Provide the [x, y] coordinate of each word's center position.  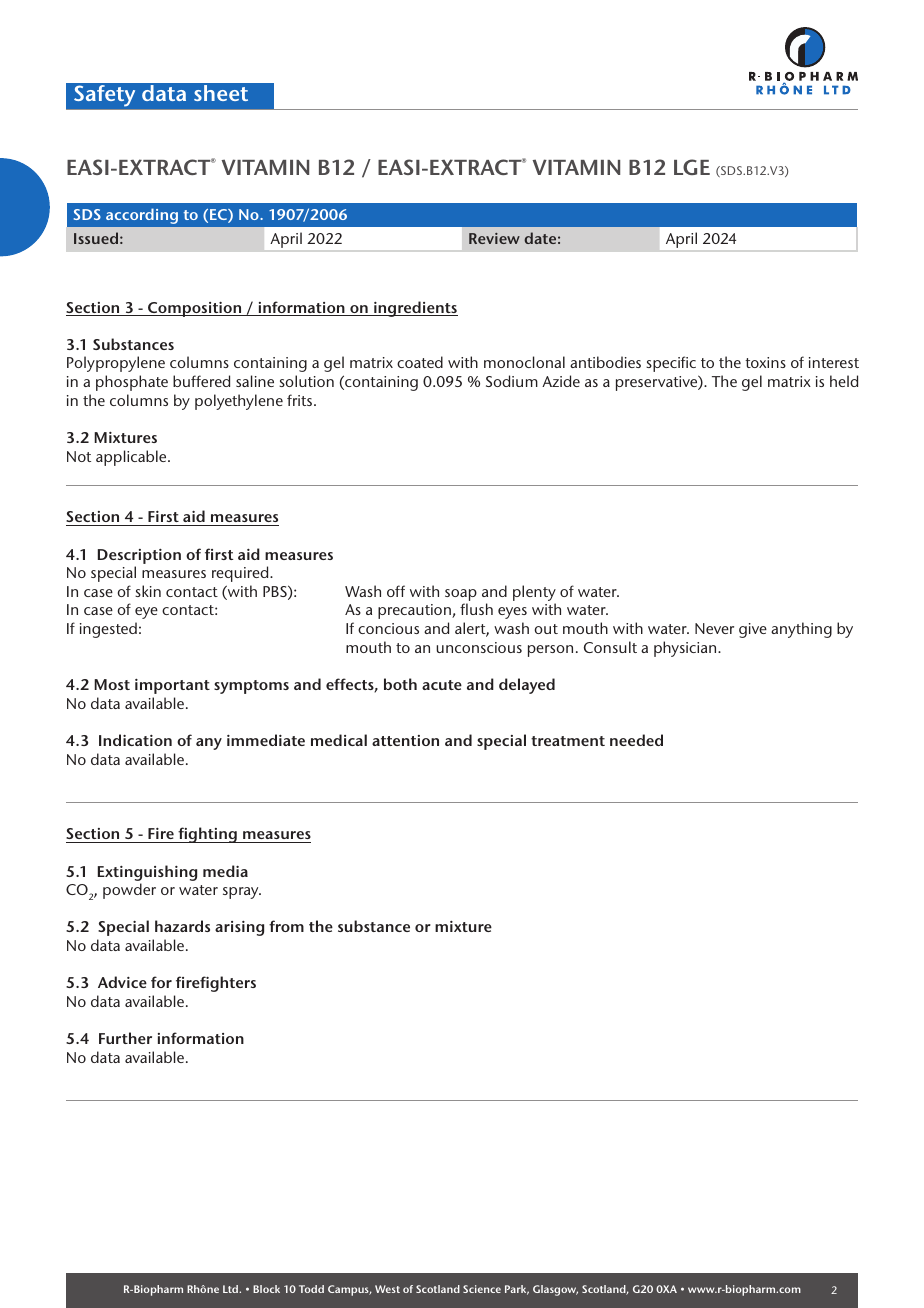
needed [636, 740]
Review [494, 238]
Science [482, 1289]
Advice [122, 982]
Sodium [512, 381]
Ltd [231, 1289]
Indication [135, 740]
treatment [568, 741]
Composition [195, 309]
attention [405, 740]
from [286, 926]
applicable [132, 458]
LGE [692, 167]
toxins [765, 362]
